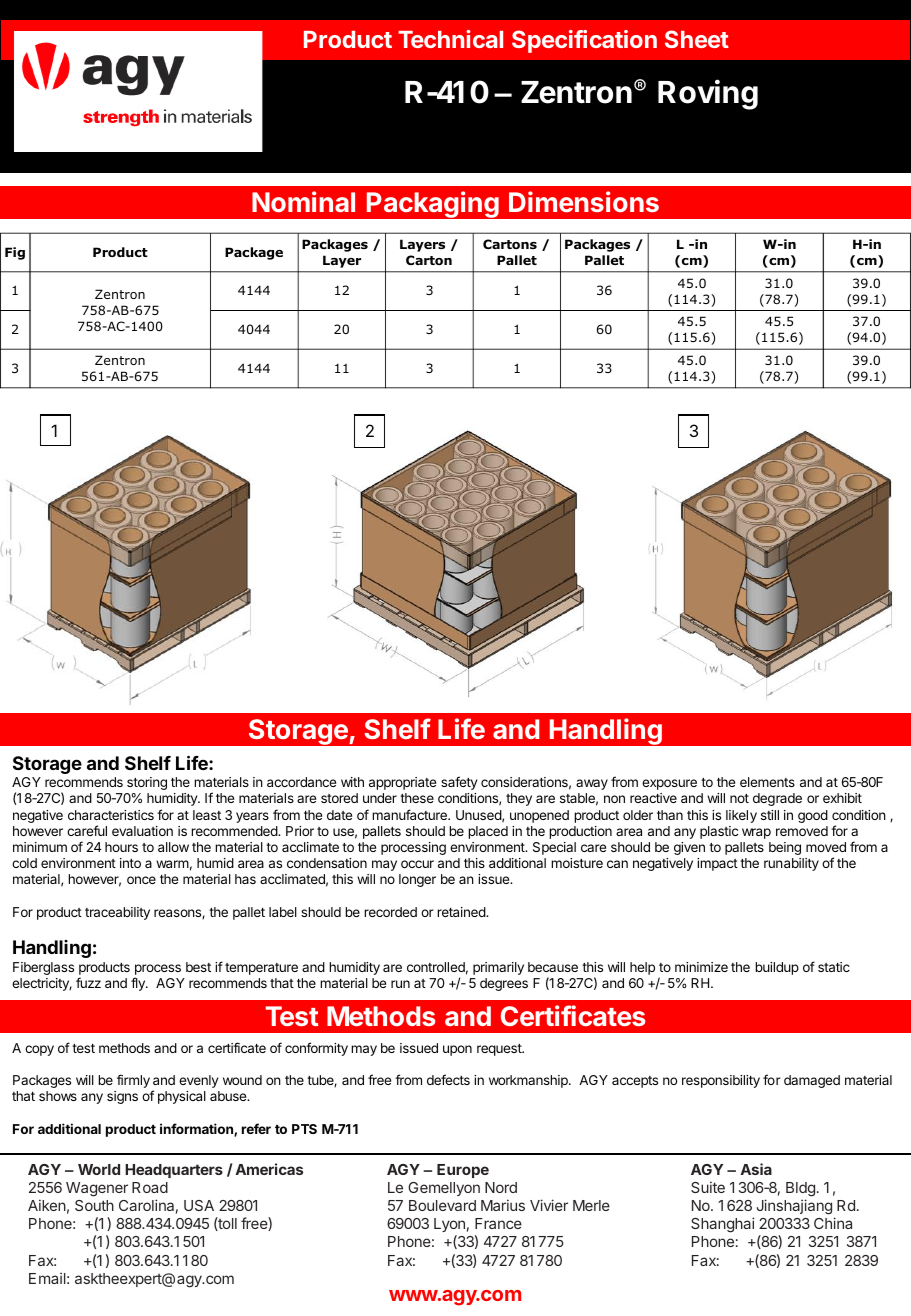 Image resolution: width=911 pixels, height=1316 pixels. What do you see at coordinates (756, 1169) in the screenshot?
I see `Asia` at bounding box center [756, 1169].
